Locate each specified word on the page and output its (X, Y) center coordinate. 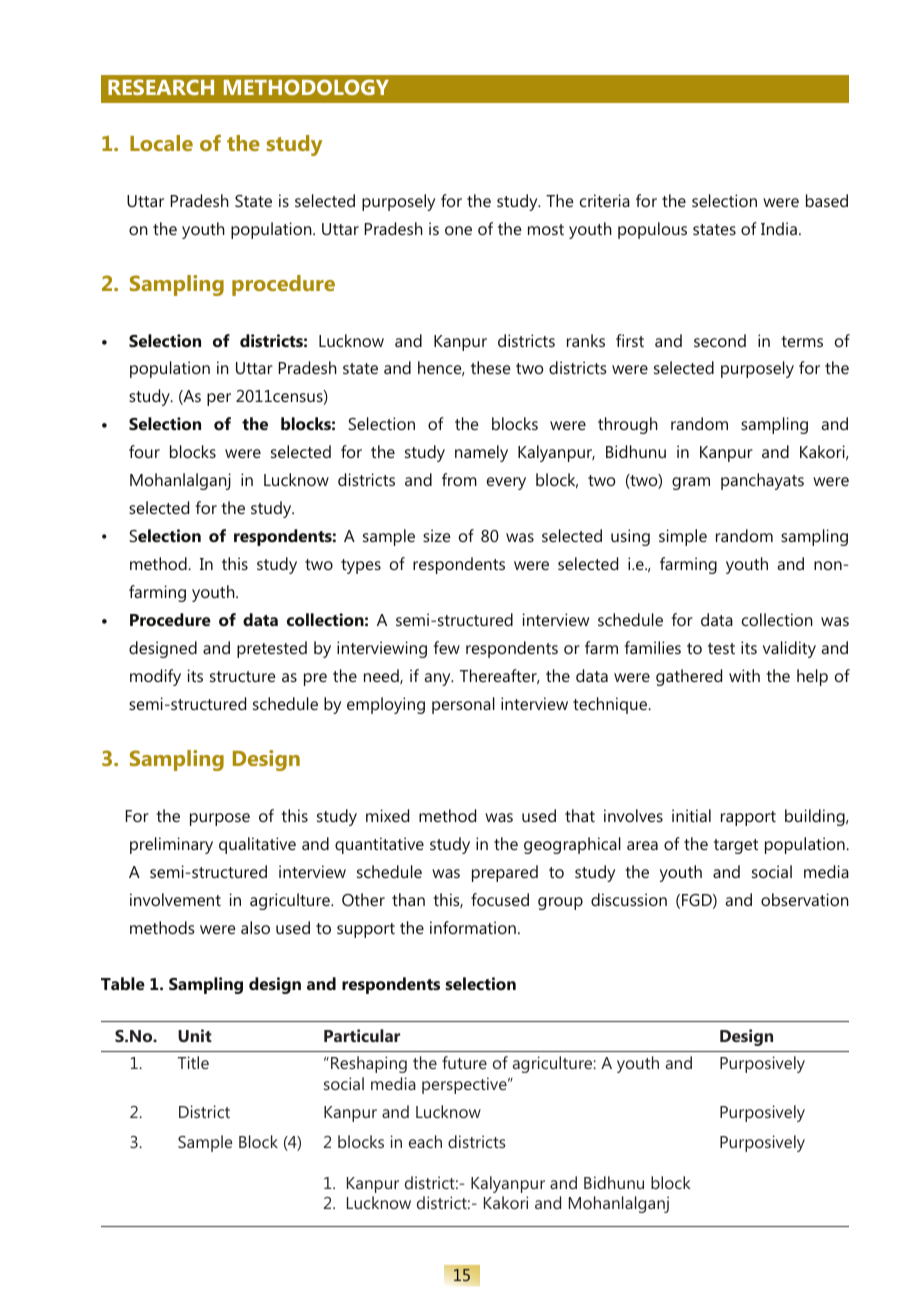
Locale (161, 143)
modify (155, 677)
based (827, 200)
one (458, 230)
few (447, 647)
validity (789, 649)
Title (193, 1062)
